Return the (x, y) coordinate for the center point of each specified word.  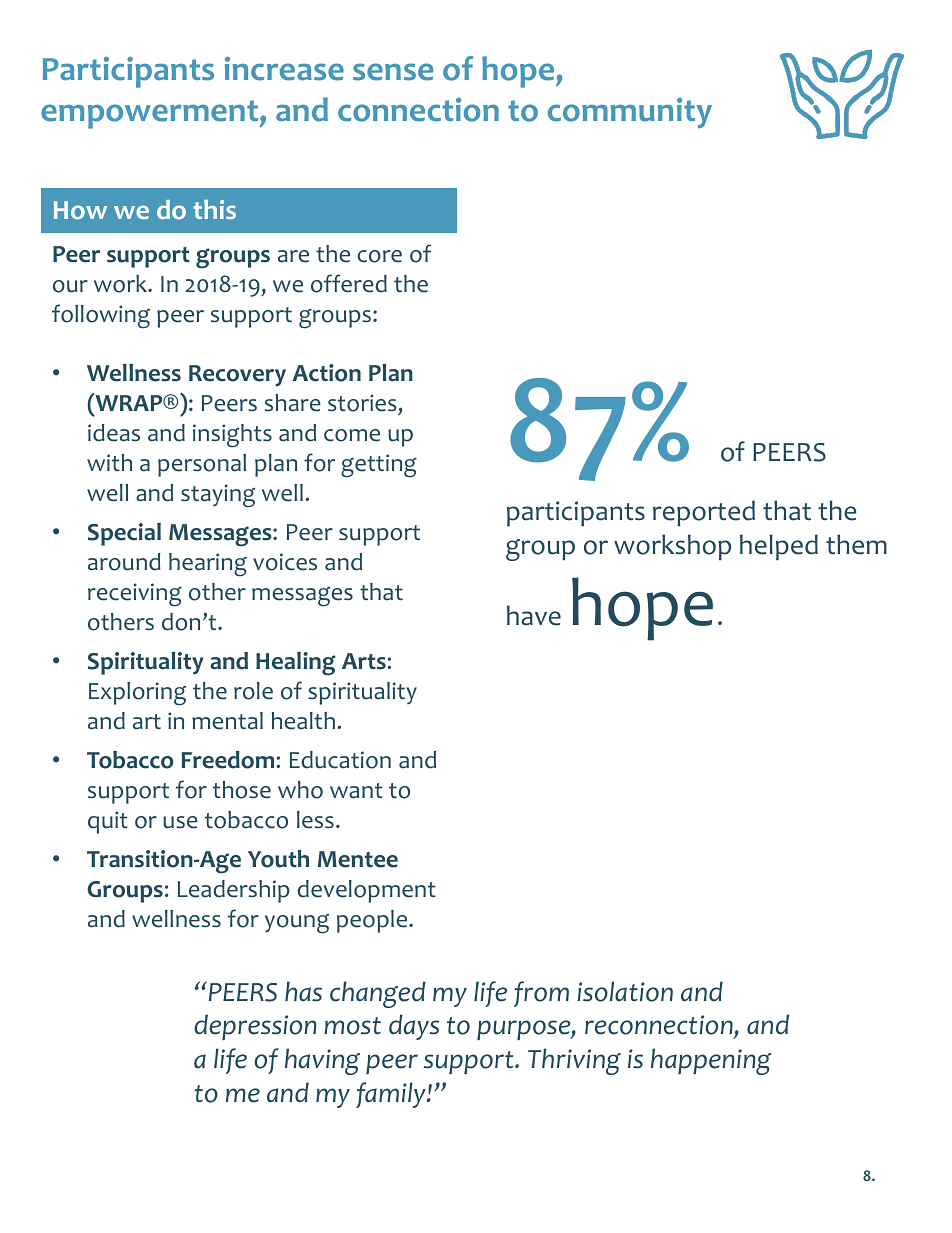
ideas (114, 433)
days (414, 1027)
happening (711, 1061)
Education (340, 760)
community (630, 113)
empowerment (151, 114)
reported (704, 513)
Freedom (228, 760)
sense (393, 72)
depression (255, 1027)
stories (363, 404)
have (534, 615)
